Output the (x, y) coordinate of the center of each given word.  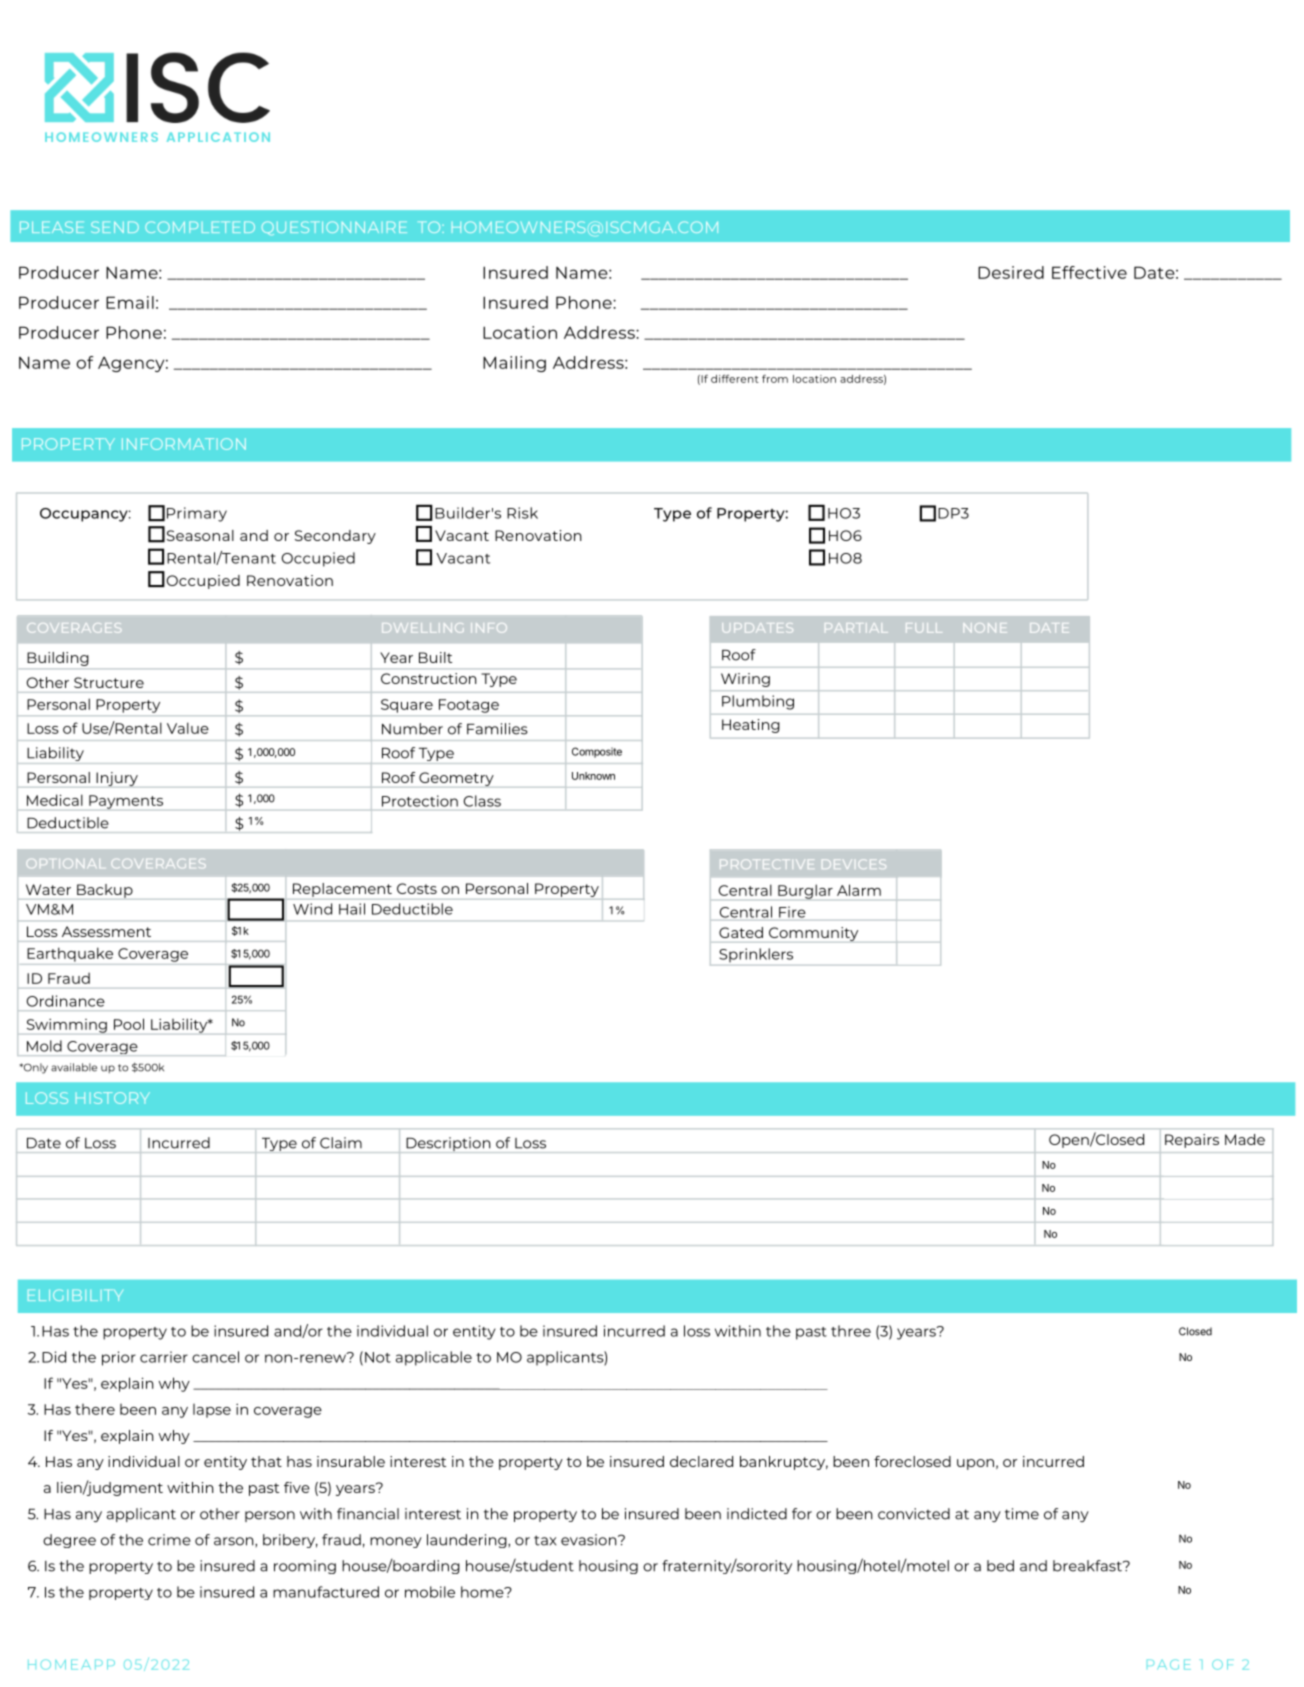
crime (169, 1540)
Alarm (859, 890)
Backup (105, 892)
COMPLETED (200, 227)
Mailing (514, 364)
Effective (1089, 272)
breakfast (1088, 1566)
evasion (590, 1540)
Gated (741, 932)
